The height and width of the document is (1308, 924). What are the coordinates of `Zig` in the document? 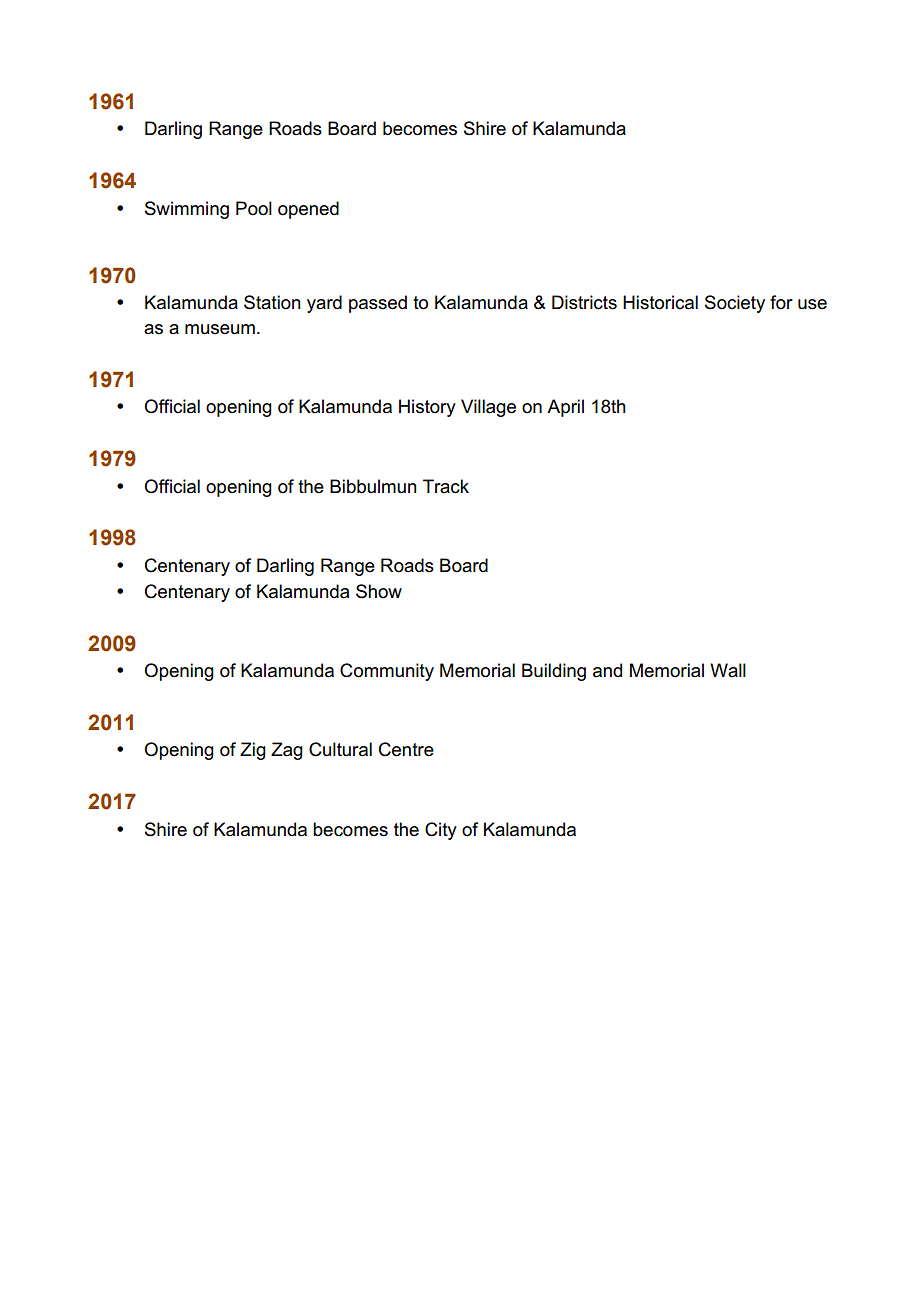 It's located at (253, 751).
